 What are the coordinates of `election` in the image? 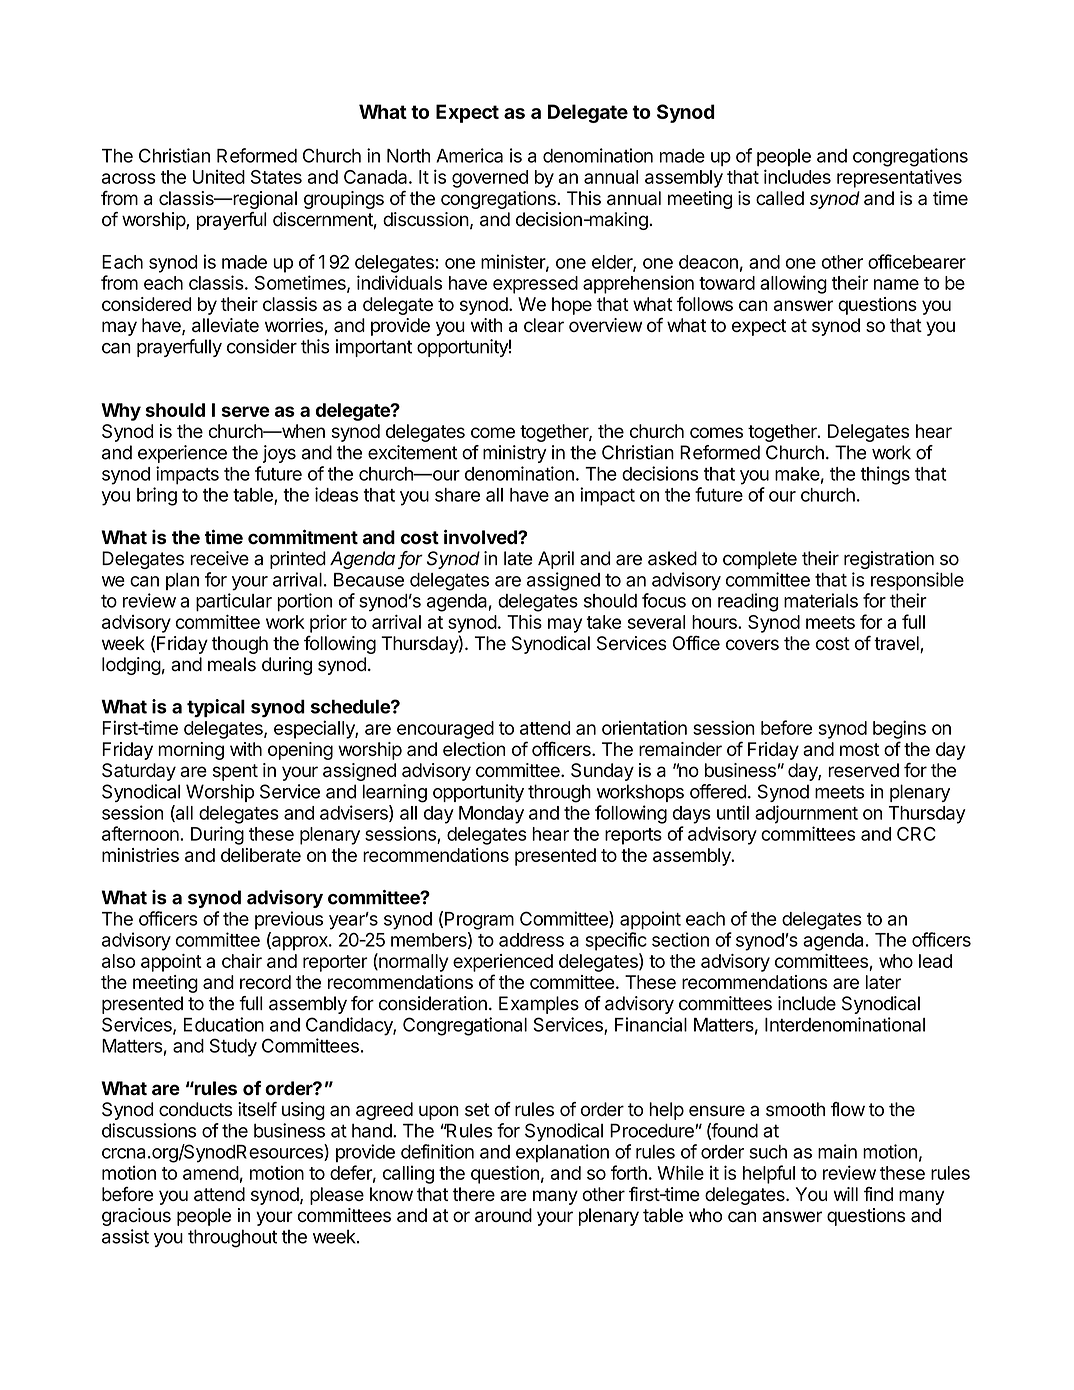 It's located at (474, 749).
